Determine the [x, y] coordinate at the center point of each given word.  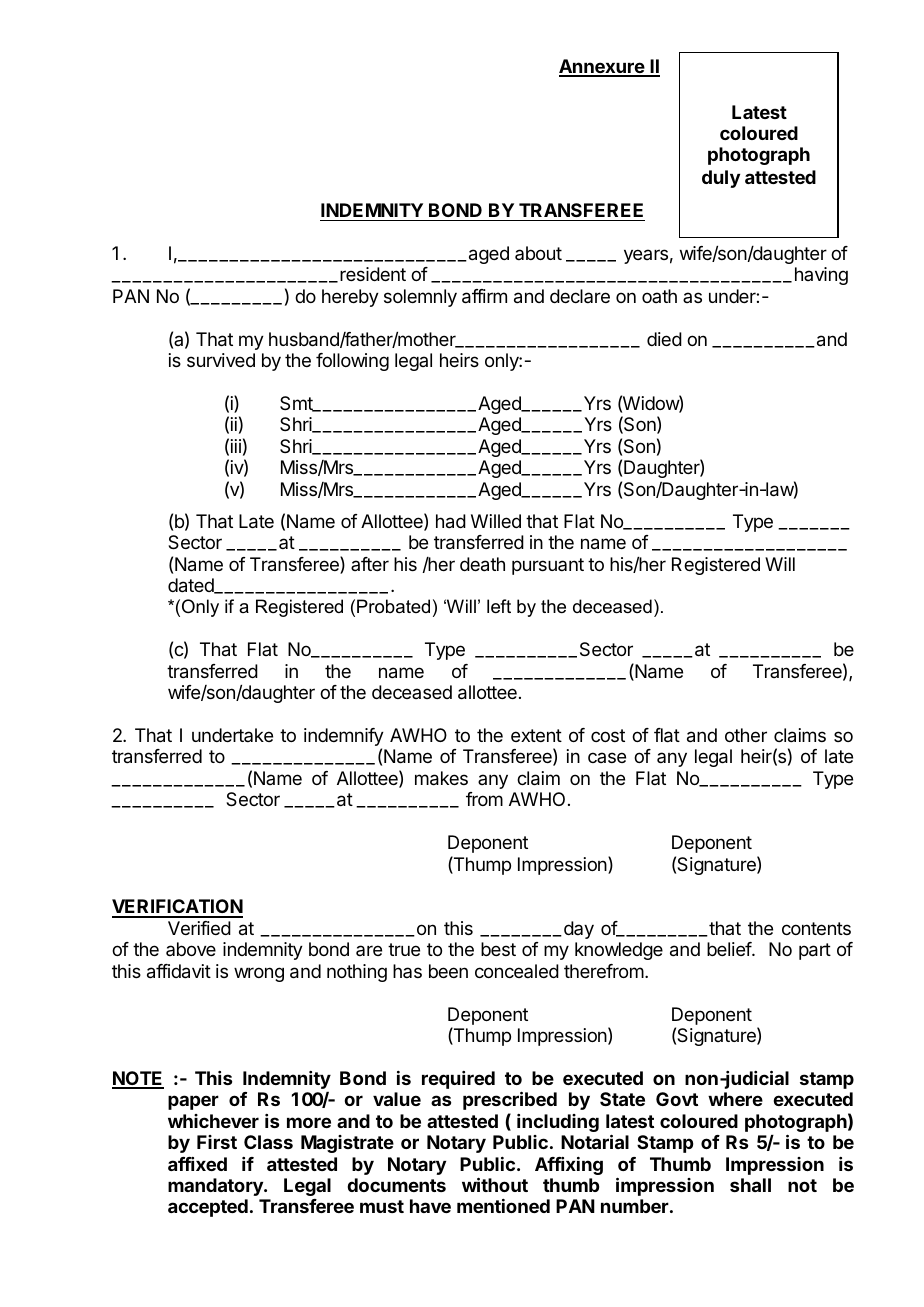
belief [730, 949]
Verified [199, 928]
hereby [350, 298]
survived [221, 360]
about [538, 253]
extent [536, 735]
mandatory [216, 1187]
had [451, 521]
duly [721, 179]
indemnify [344, 738]
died [664, 339]
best [498, 949]
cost [608, 735]
